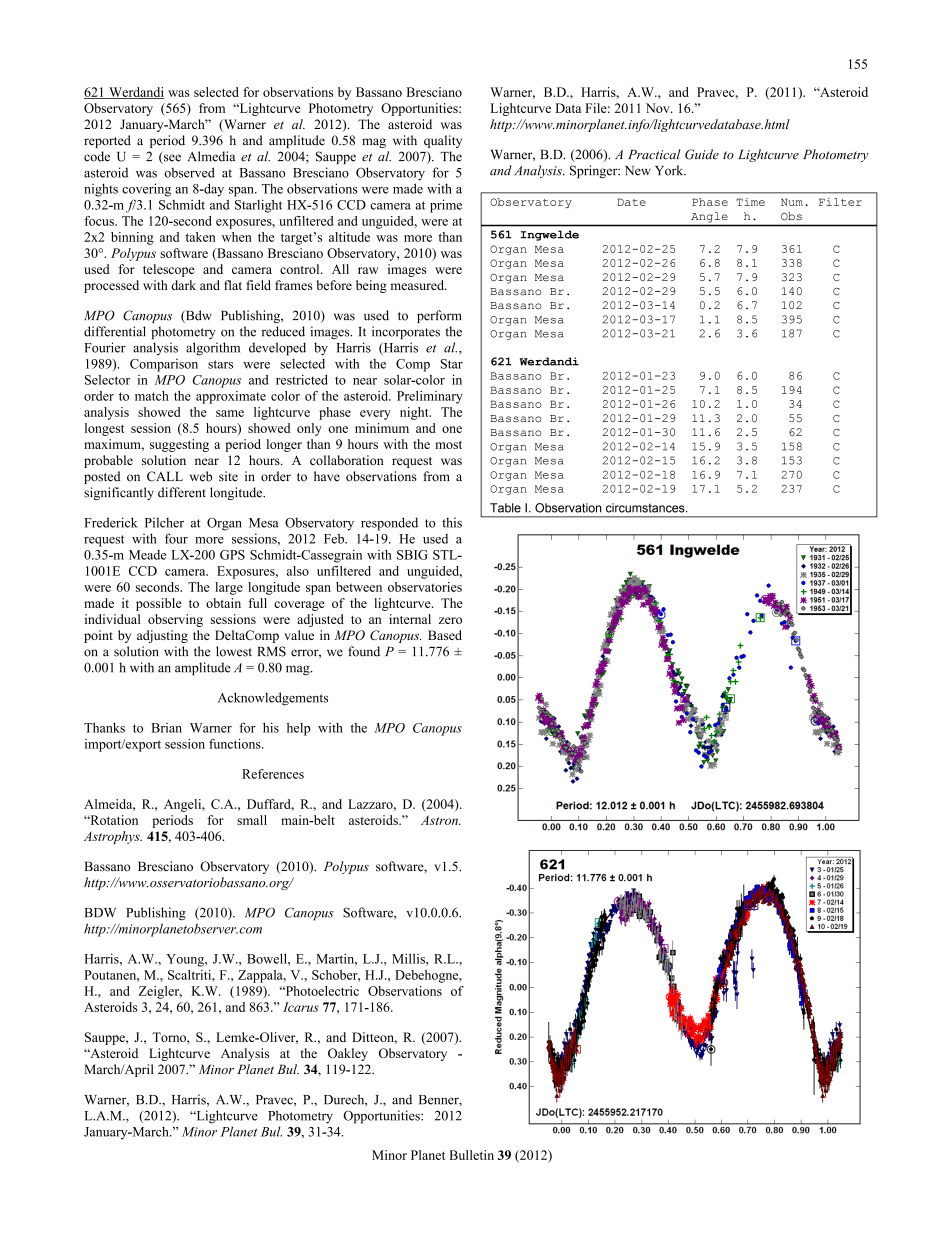 The height and width of the screenshot is (1233, 952). Describe the element at coordinates (471, 1155) in the screenshot. I see `Bulletin` at that location.
